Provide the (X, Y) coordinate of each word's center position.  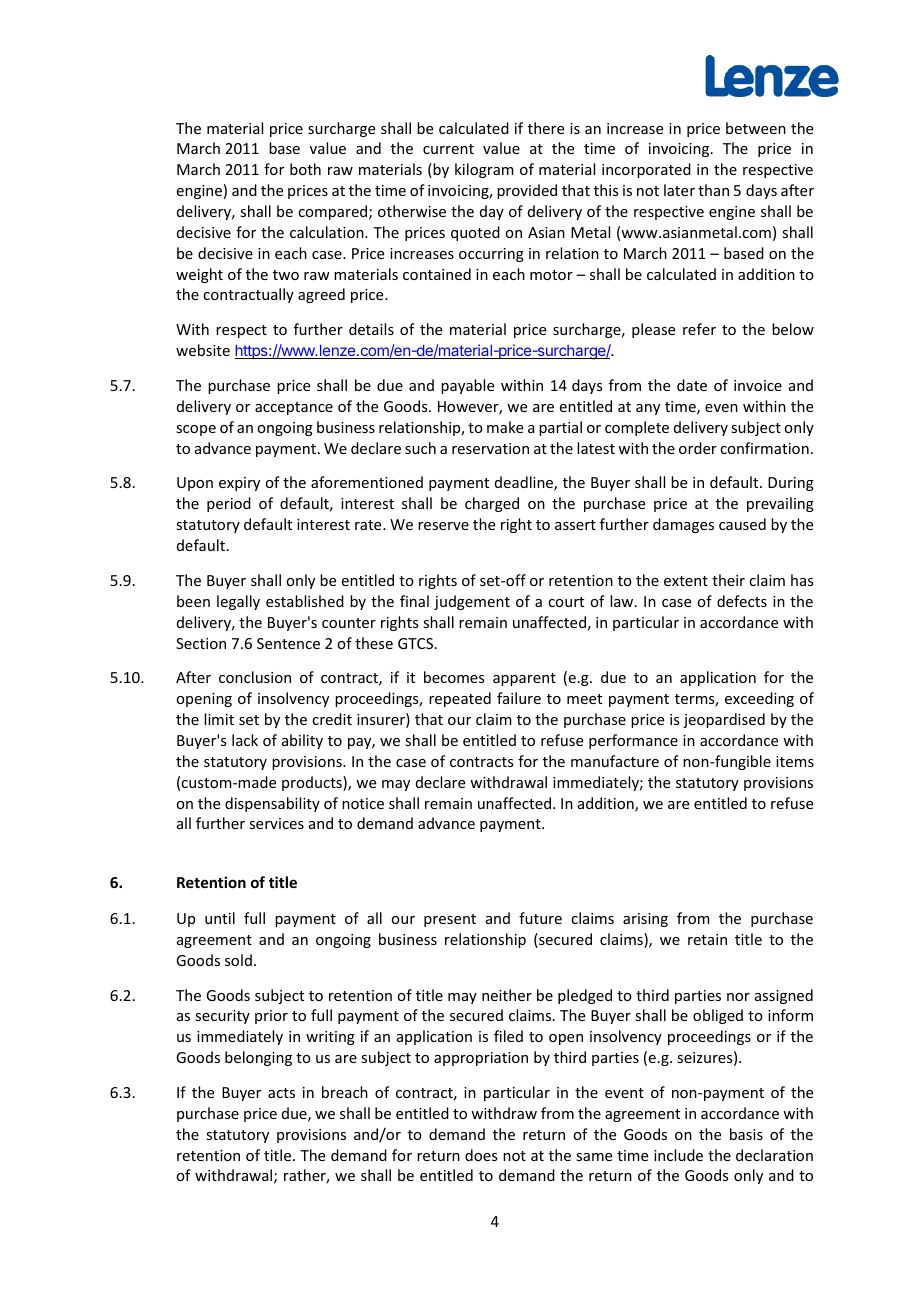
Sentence (288, 643)
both (305, 169)
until (220, 918)
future (540, 918)
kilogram (484, 170)
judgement (472, 602)
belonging (258, 1058)
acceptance (294, 408)
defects (742, 601)
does (481, 1155)
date (692, 385)
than (713, 190)
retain (707, 939)
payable (467, 386)
